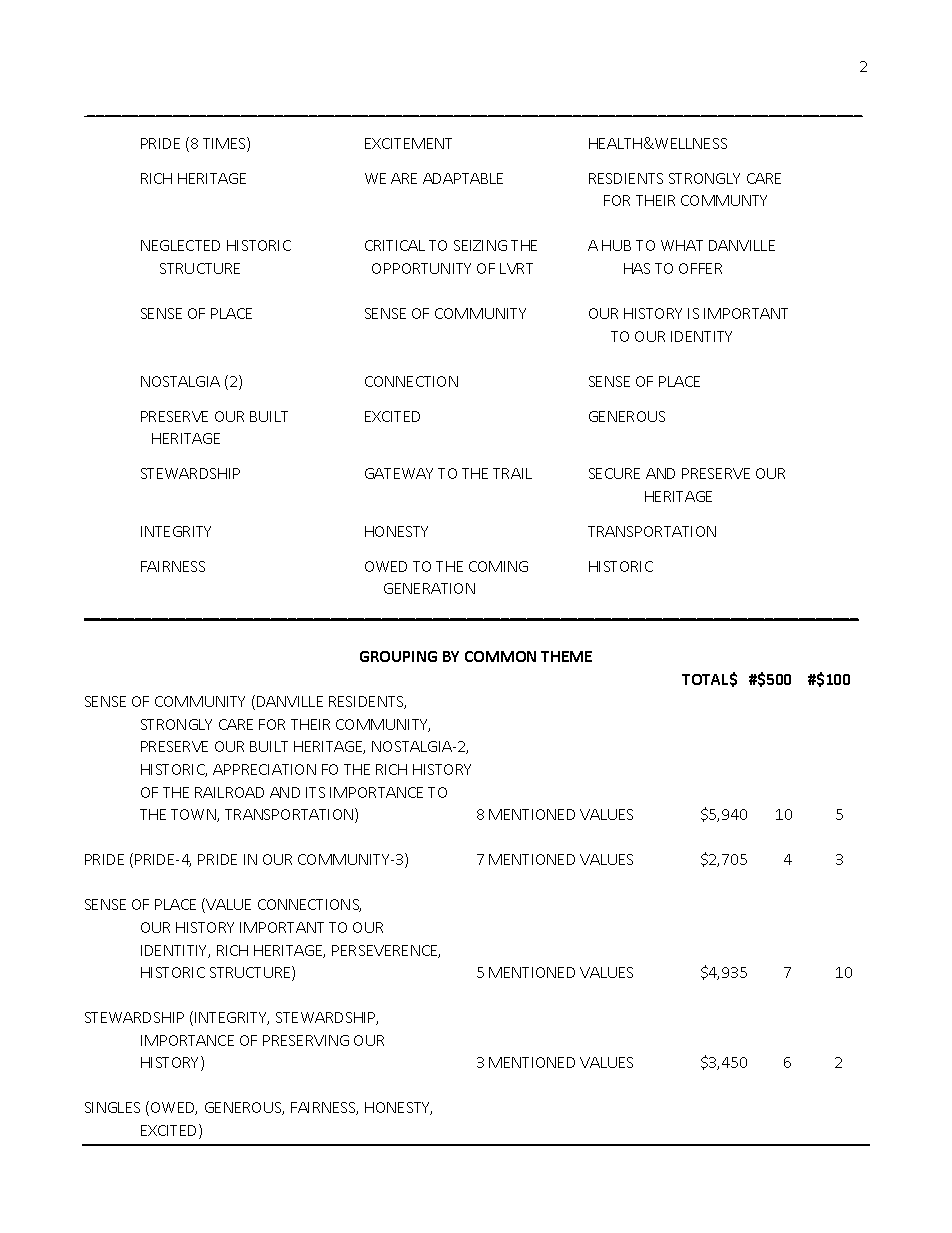 The width and height of the screenshot is (952, 1233). I want to click on SINGLES, so click(112, 1107).
